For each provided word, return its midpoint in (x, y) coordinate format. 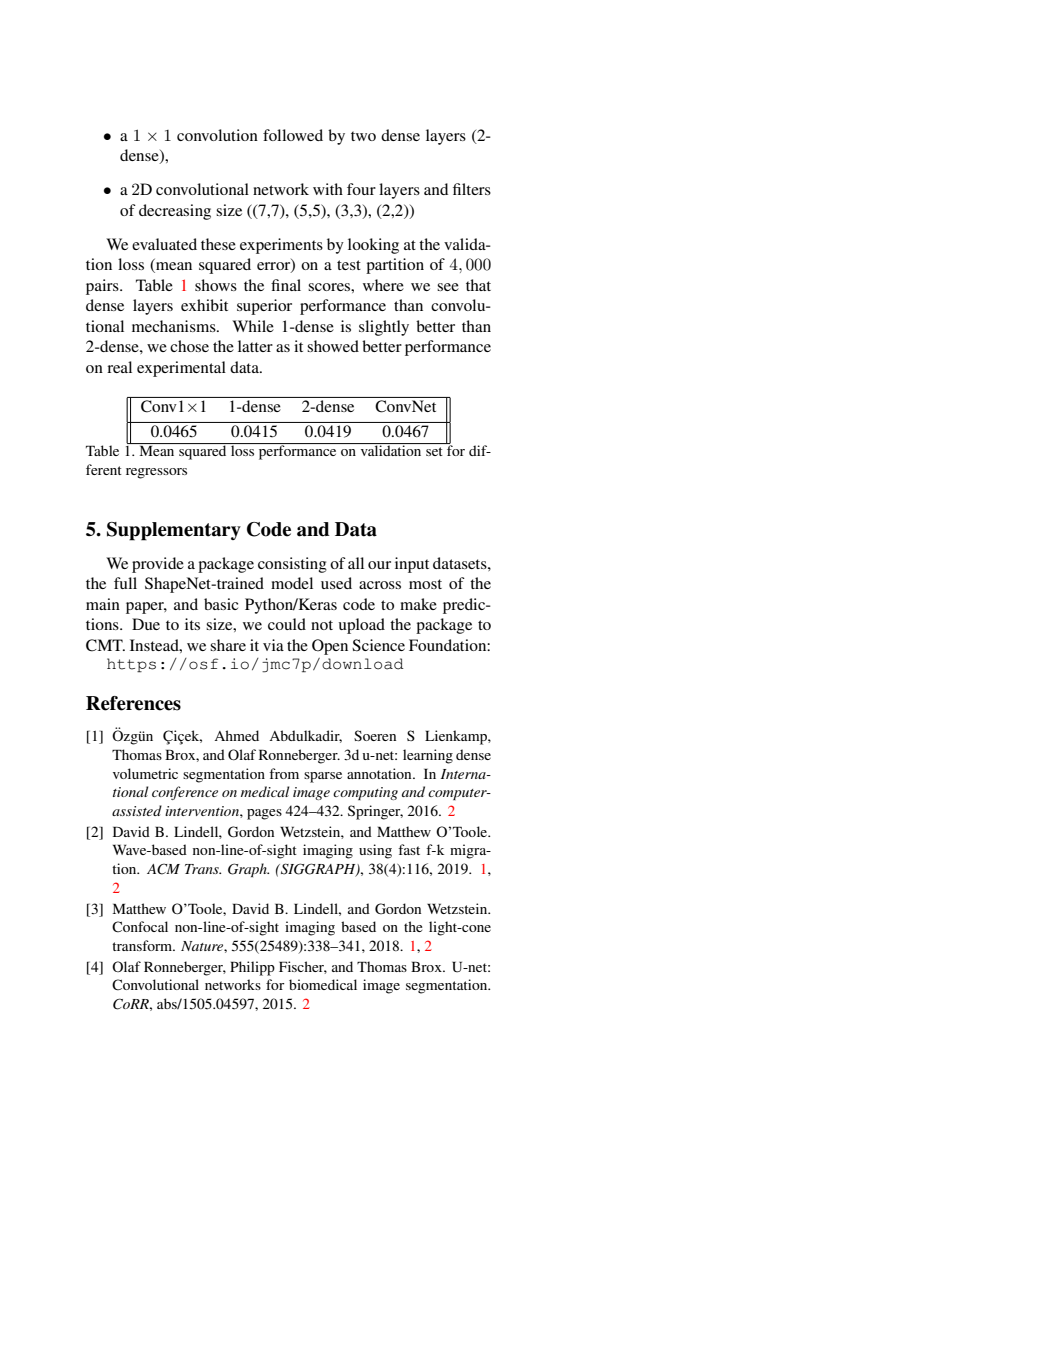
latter (255, 346)
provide (158, 565)
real (119, 367)
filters (472, 189)
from (284, 773)
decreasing (175, 212)
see (448, 287)
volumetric (145, 773)
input (412, 565)
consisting (292, 565)
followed (293, 135)
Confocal (140, 927)
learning (428, 756)
